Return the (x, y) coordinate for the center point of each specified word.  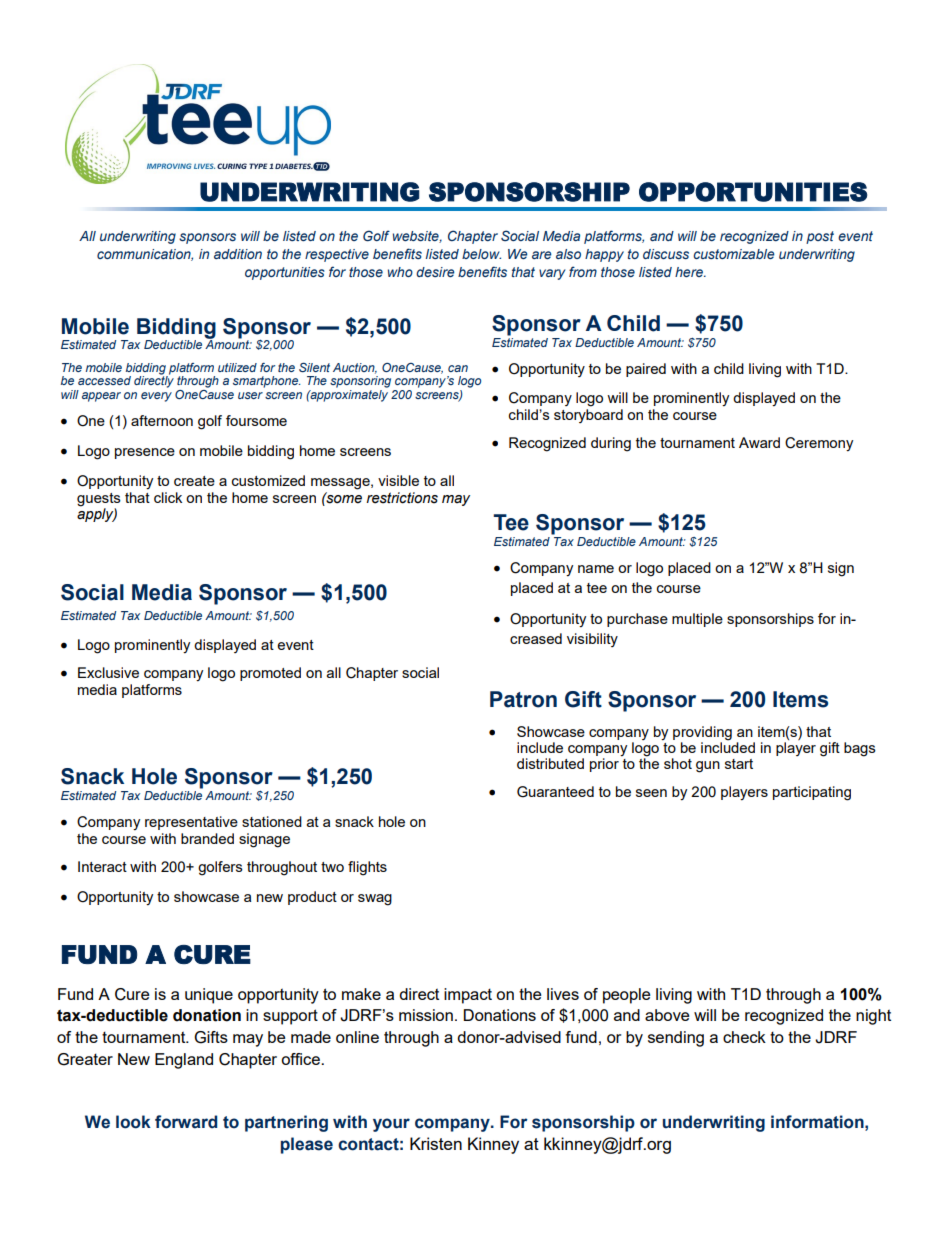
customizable (734, 254)
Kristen (436, 1143)
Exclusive (108, 672)
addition (238, 254)
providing (702, 733)
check (744, 1037)
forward (186, 1122)
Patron (523, 699)
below (481, 254)
